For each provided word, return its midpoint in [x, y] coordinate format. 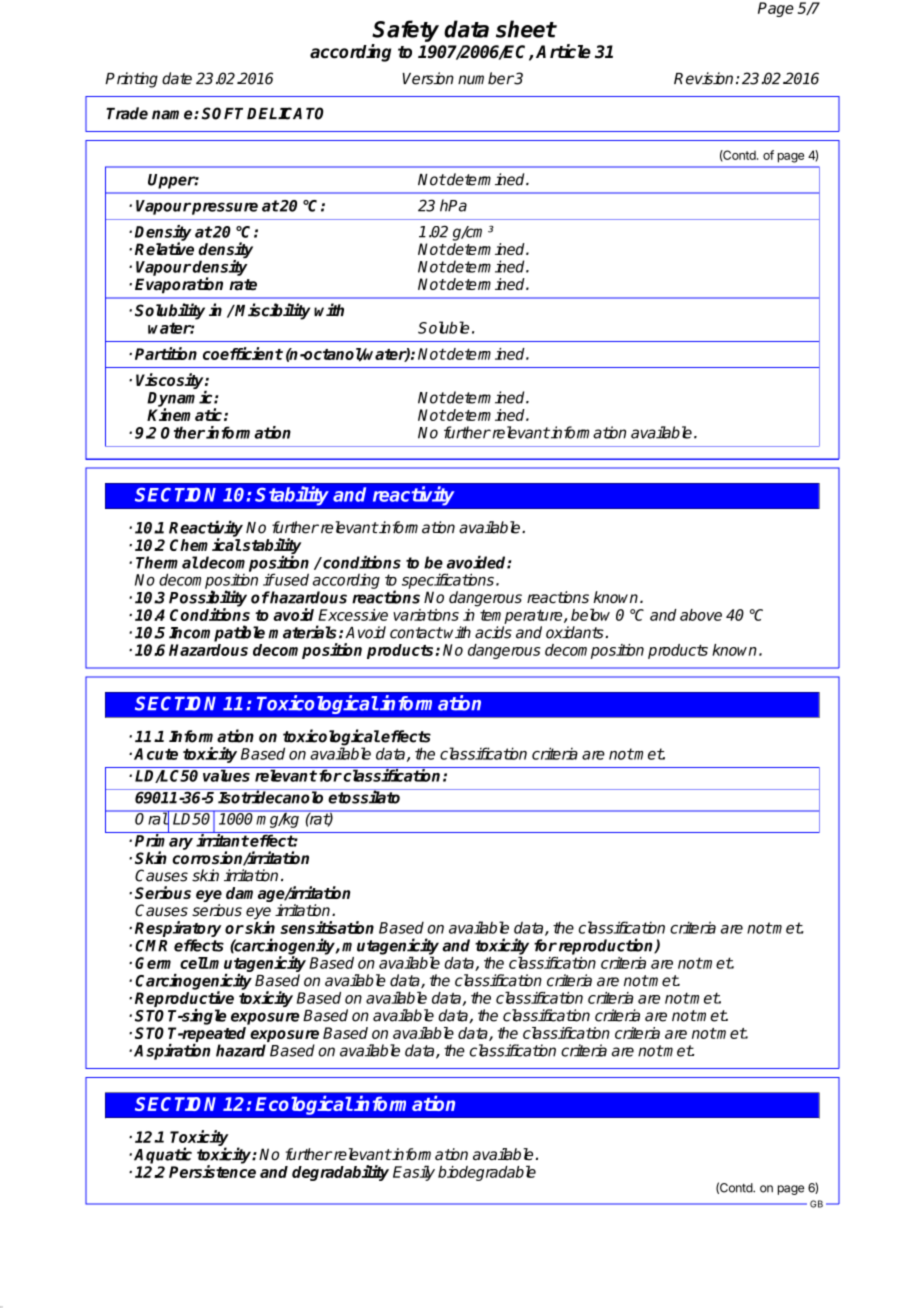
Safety [405, 31]
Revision [703, 78]
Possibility [208, 599]
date [177, 78]
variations [426, 615]
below [590, 614]
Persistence [212, 1171]
